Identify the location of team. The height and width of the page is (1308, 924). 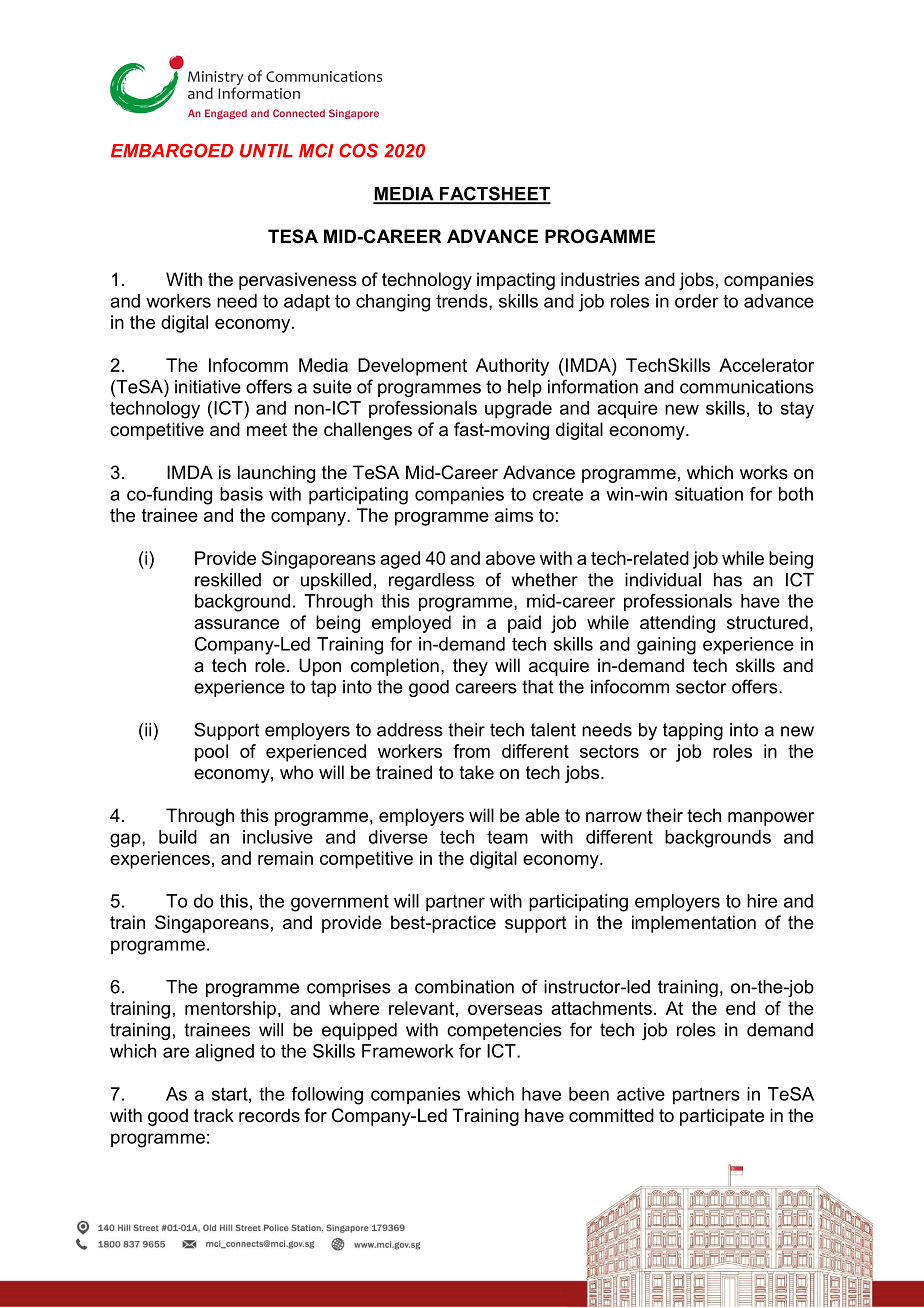
(507, 837).
